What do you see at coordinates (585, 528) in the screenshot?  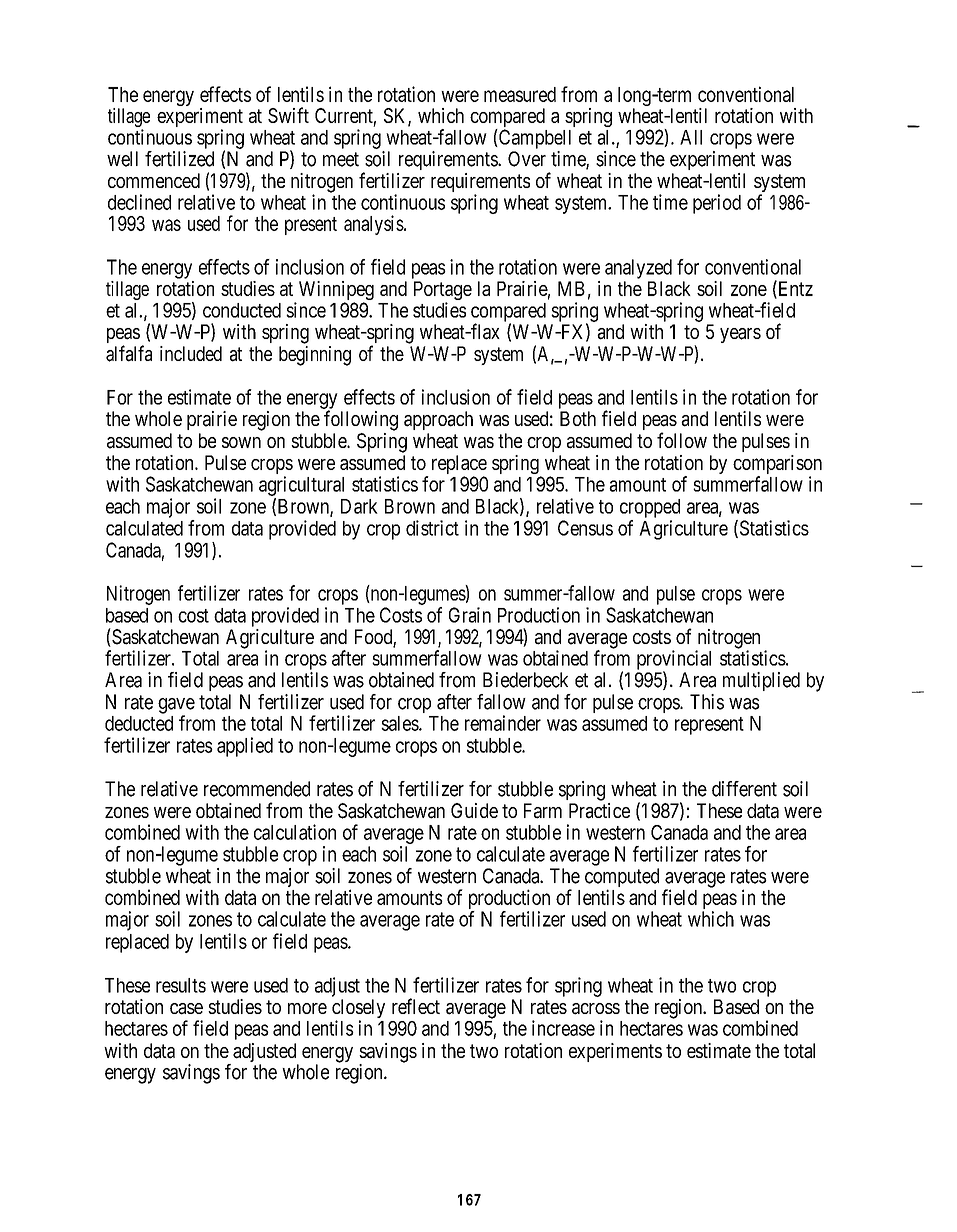 I see `Census` at bounding box center [585, 528].
